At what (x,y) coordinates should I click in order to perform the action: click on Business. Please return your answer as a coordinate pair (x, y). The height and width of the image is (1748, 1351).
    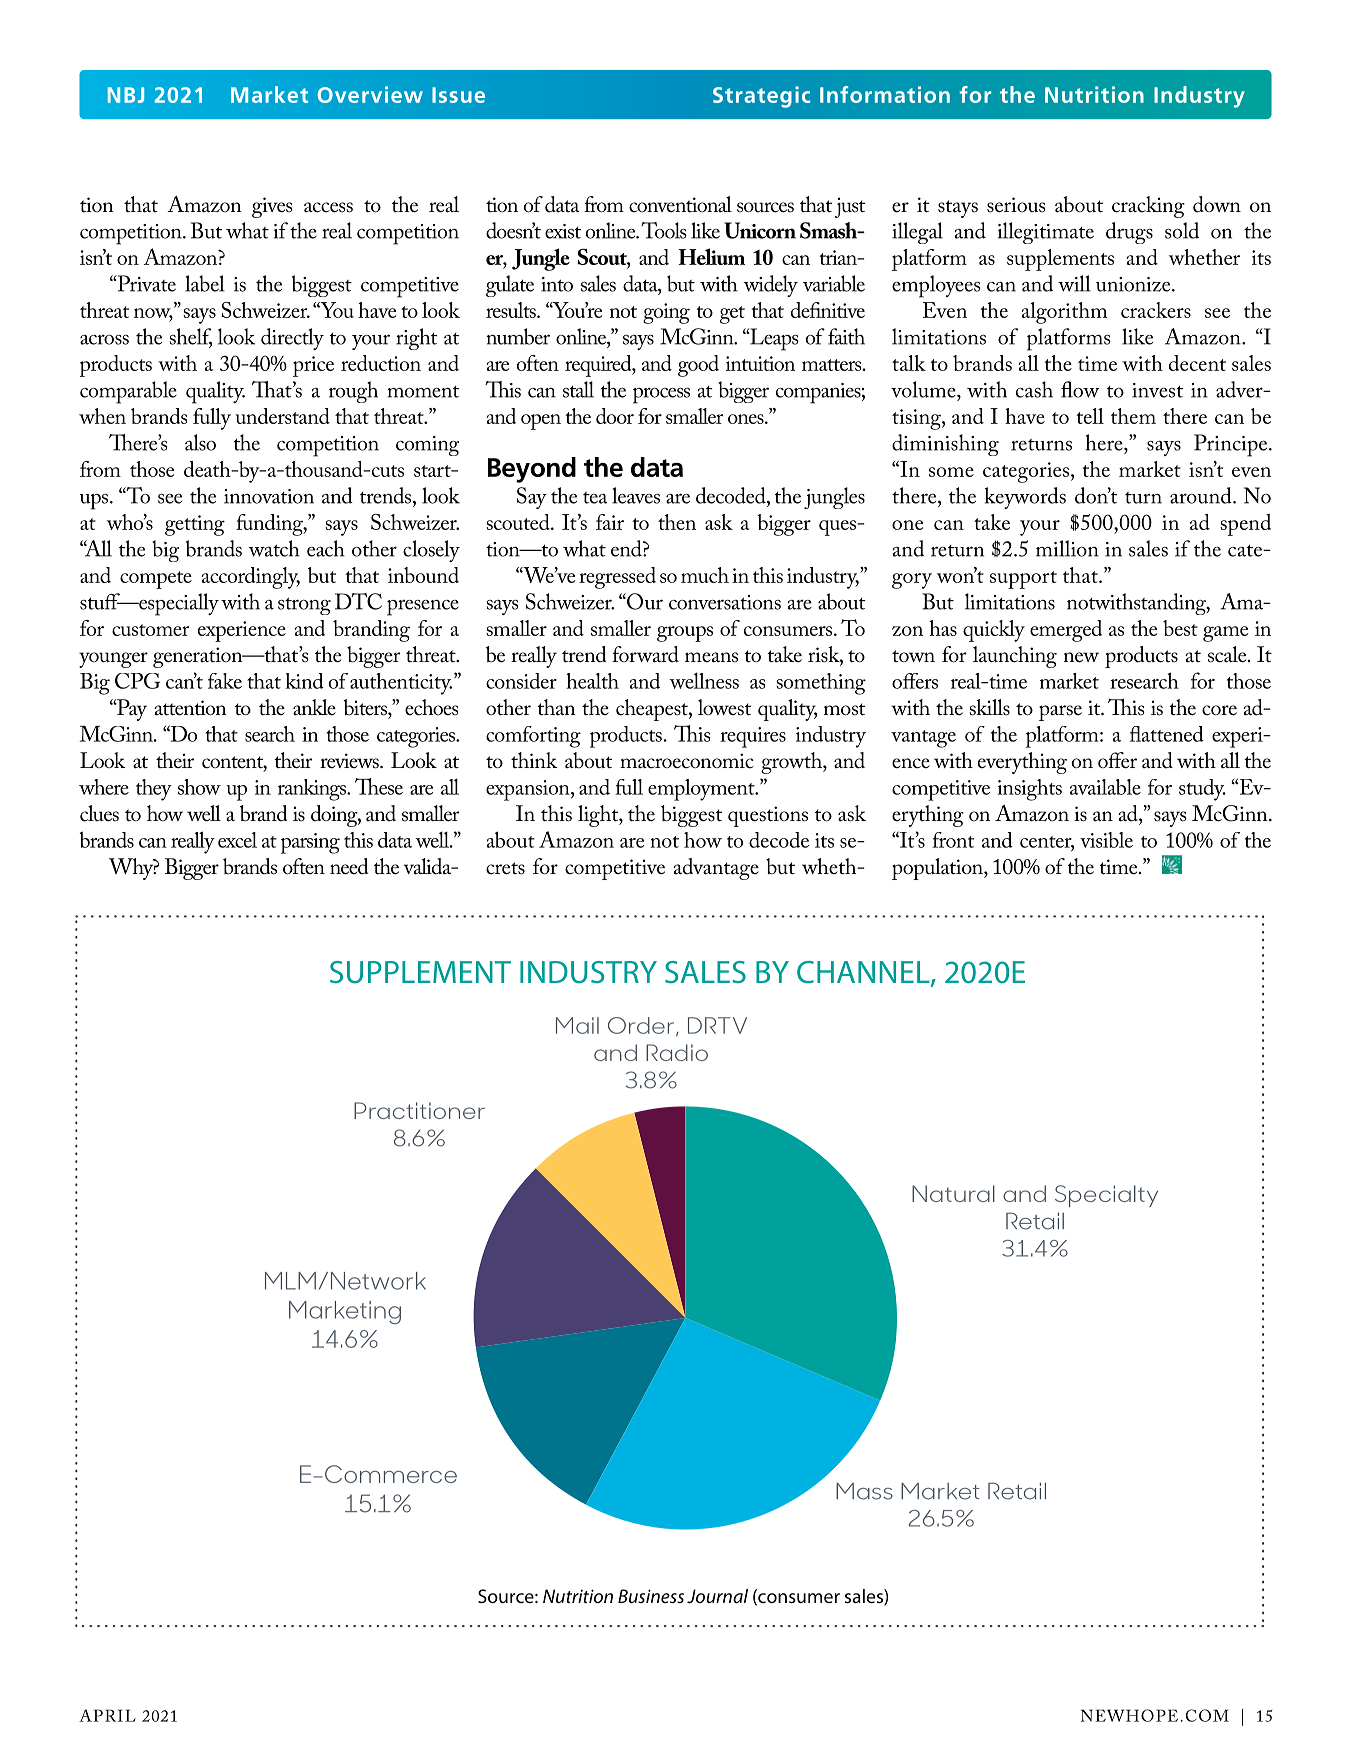
    Looking at the image, I should click on (651, 1596).
